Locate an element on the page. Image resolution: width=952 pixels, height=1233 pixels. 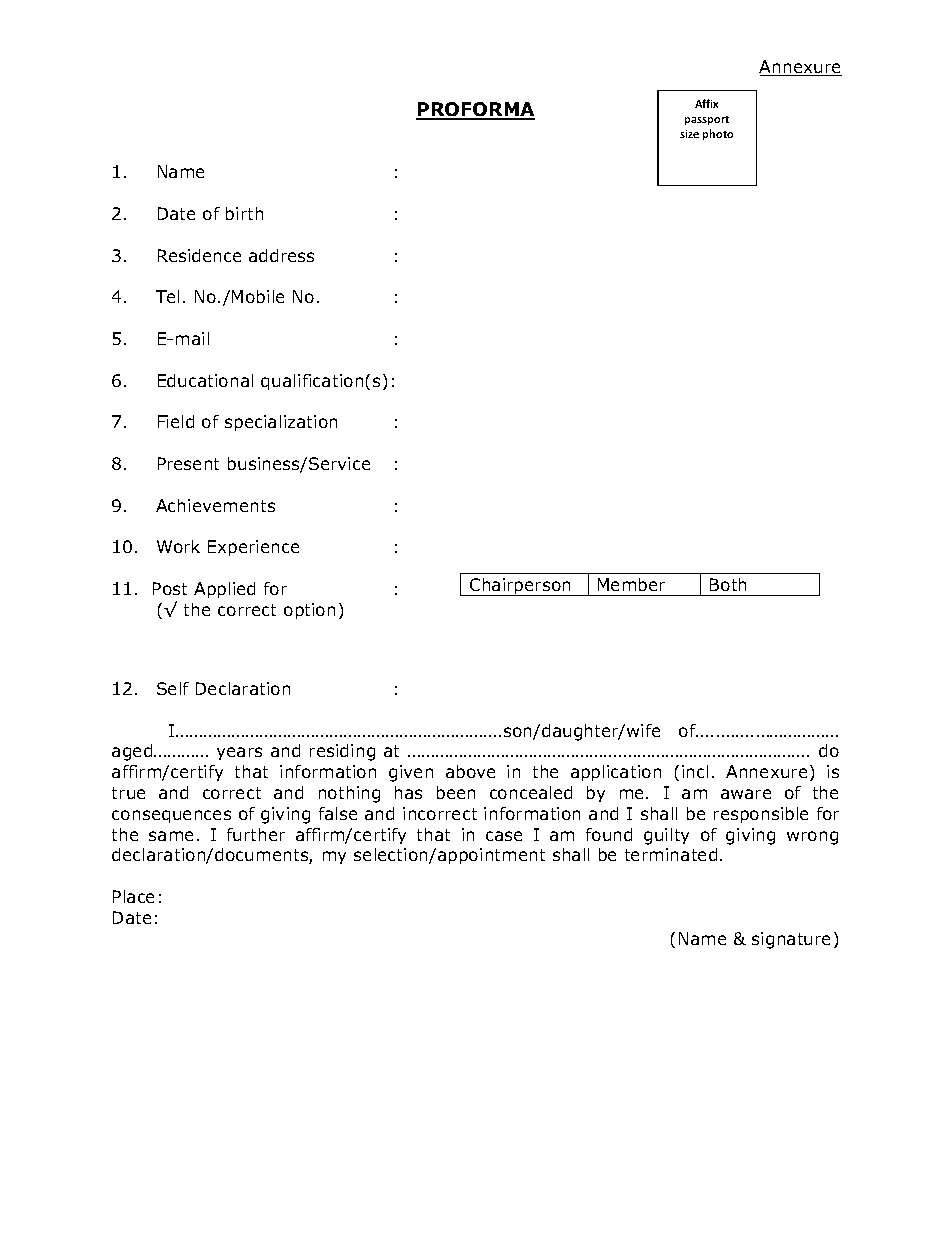
birth is located at coordinates (244, 213).
